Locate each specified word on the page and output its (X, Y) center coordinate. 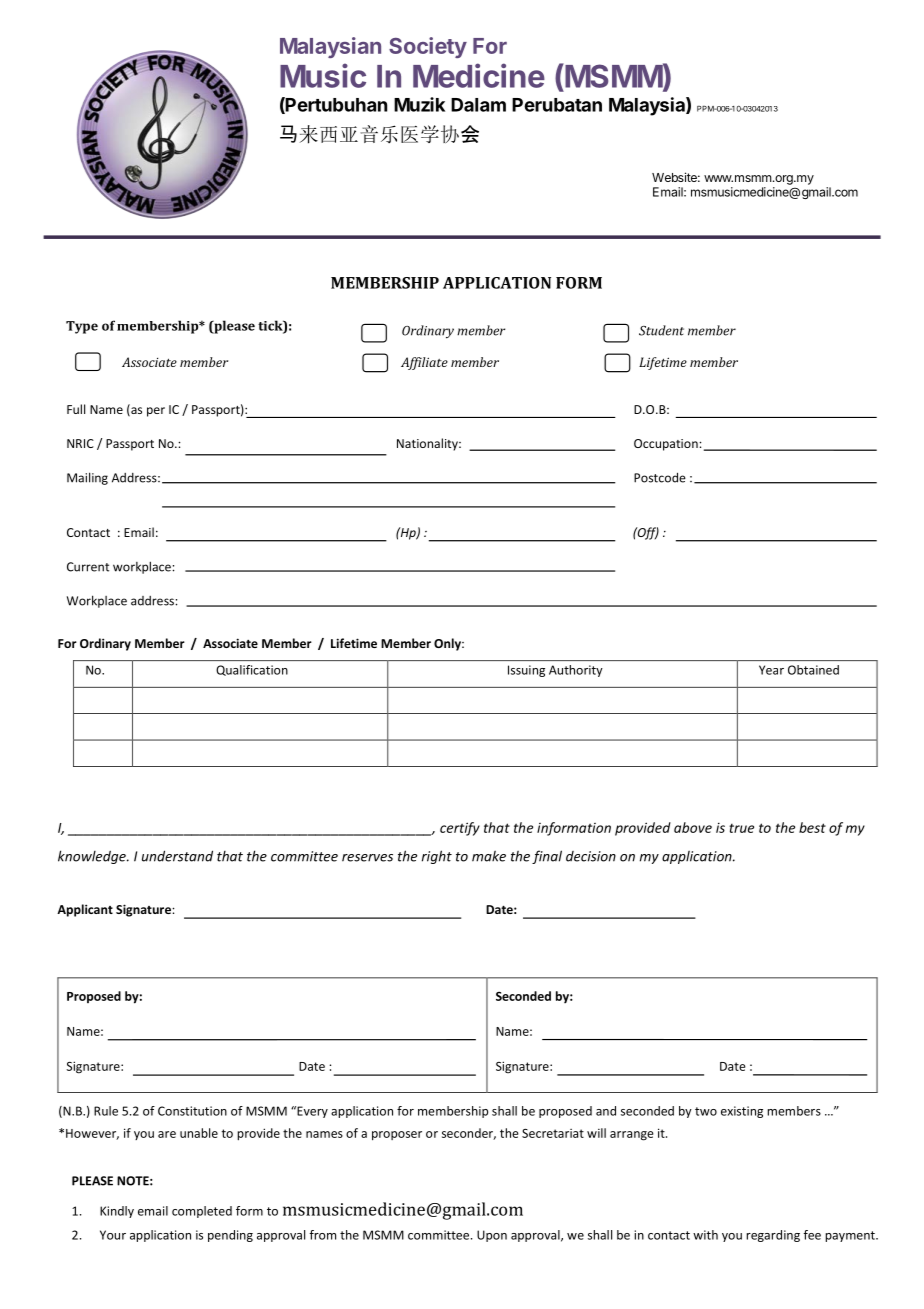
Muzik (419, 104)
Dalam (478, 105)
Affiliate (424, 363)
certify (460, 829)
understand (177, 856)
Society (428, 47)
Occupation (667, 445)
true (741, 828)
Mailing (87, 478)
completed (202, 1212)
